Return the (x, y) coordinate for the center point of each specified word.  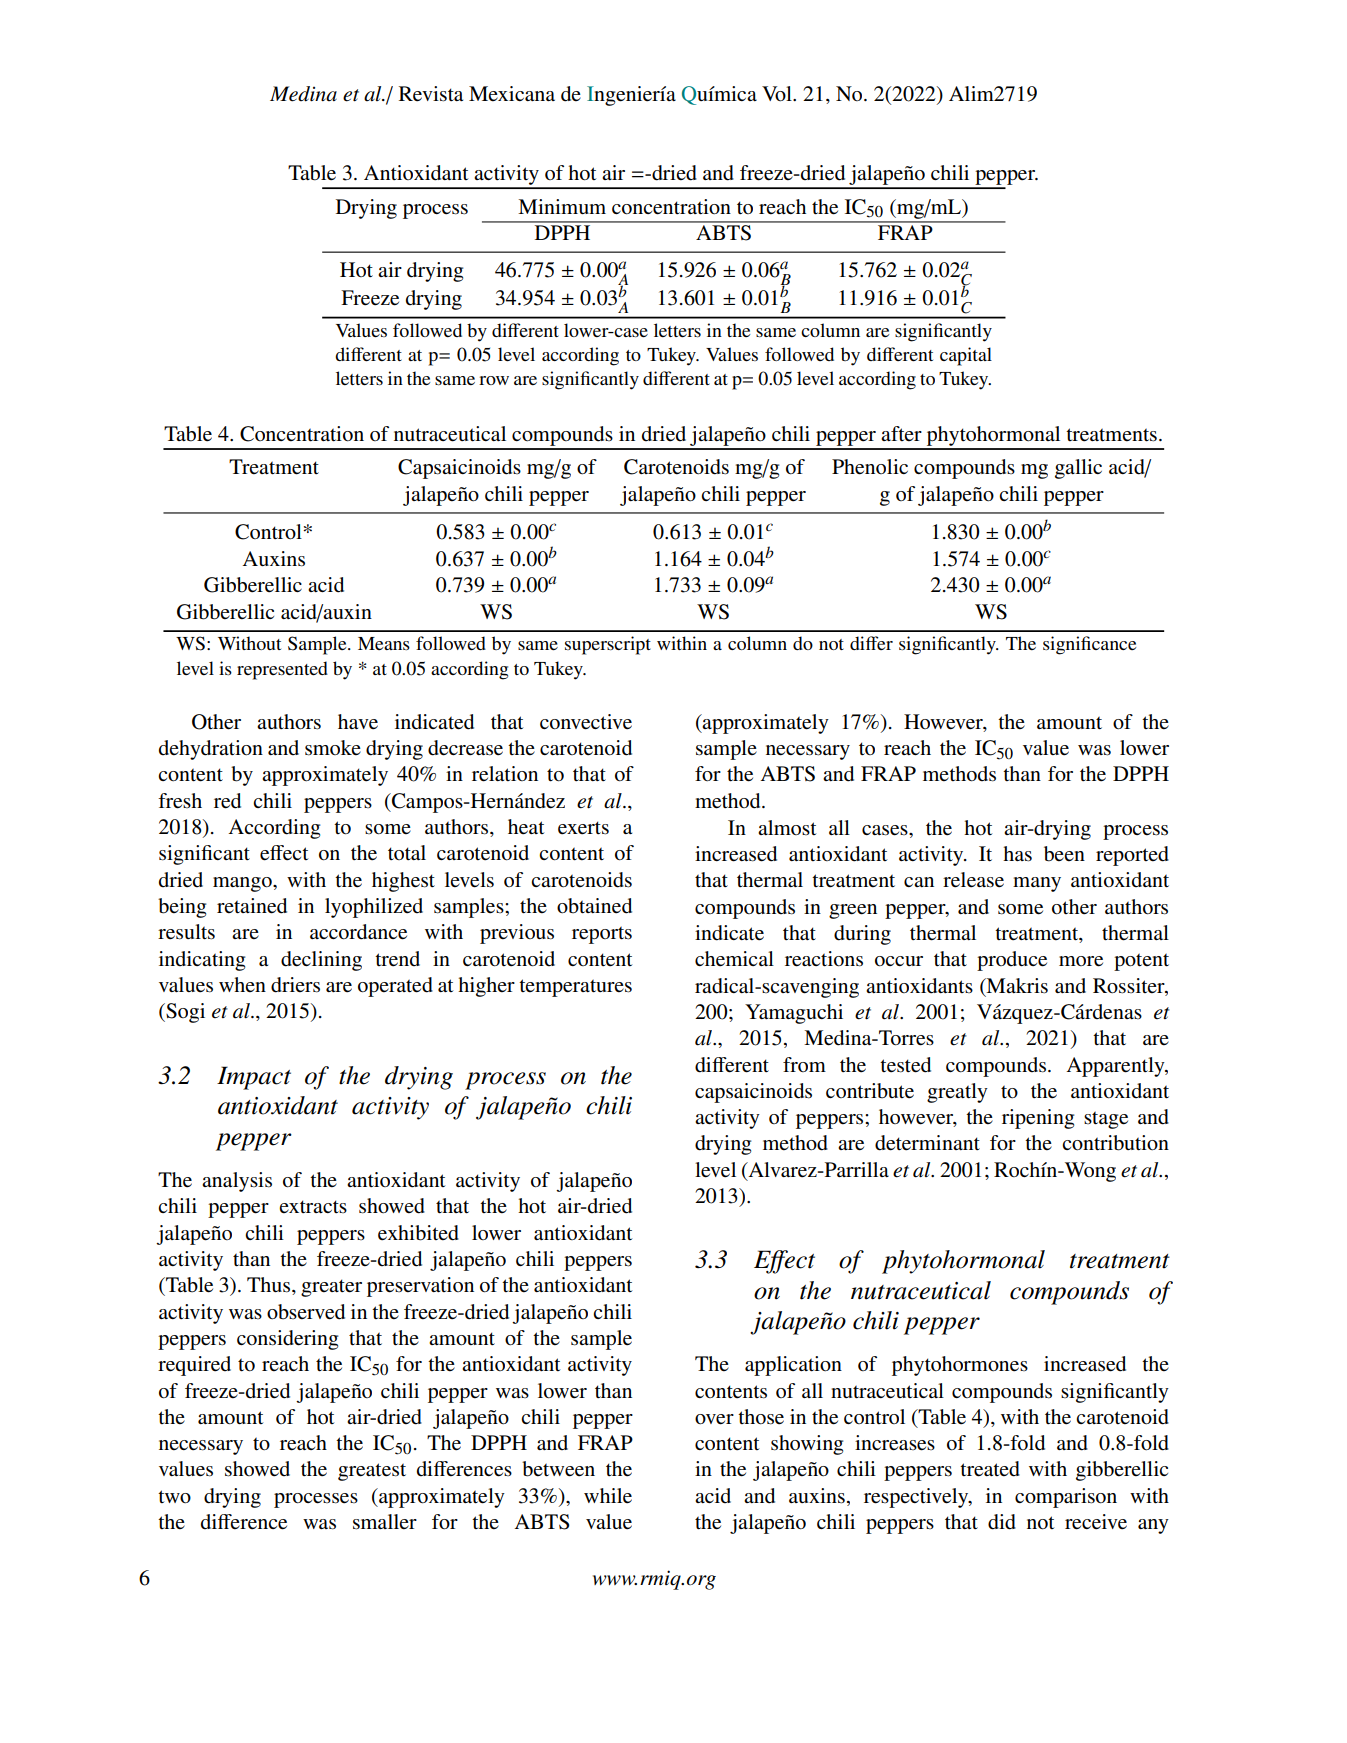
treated (990, 1469)
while (608, 1496)
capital (966, 356)
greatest (372, 1472)
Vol (778, 94)
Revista (431, 94)
